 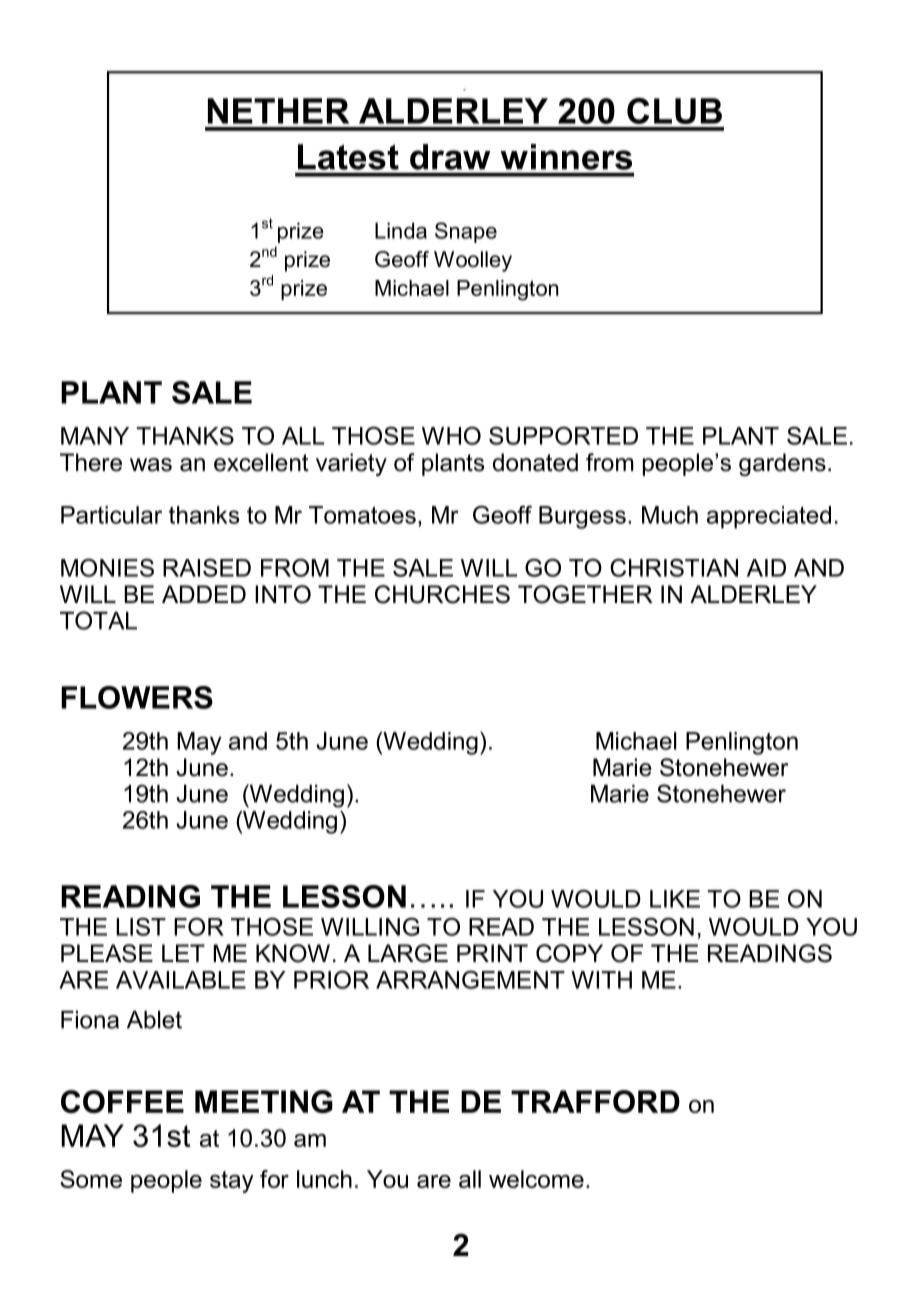 I want to click on CLUB, so click(x=674, y=111).
